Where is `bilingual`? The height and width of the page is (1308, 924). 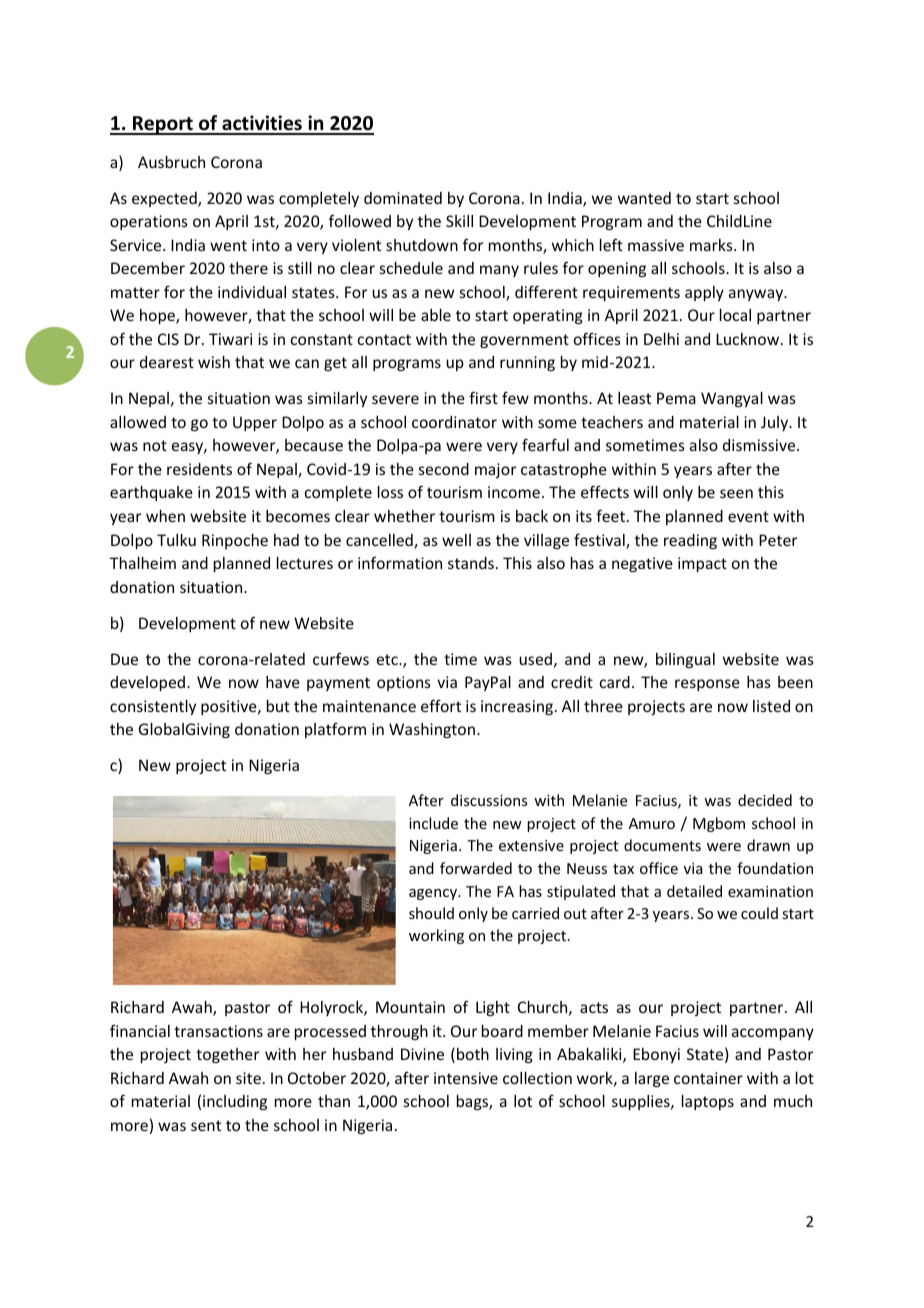
bilingual is located at coordinates (685, 660).
